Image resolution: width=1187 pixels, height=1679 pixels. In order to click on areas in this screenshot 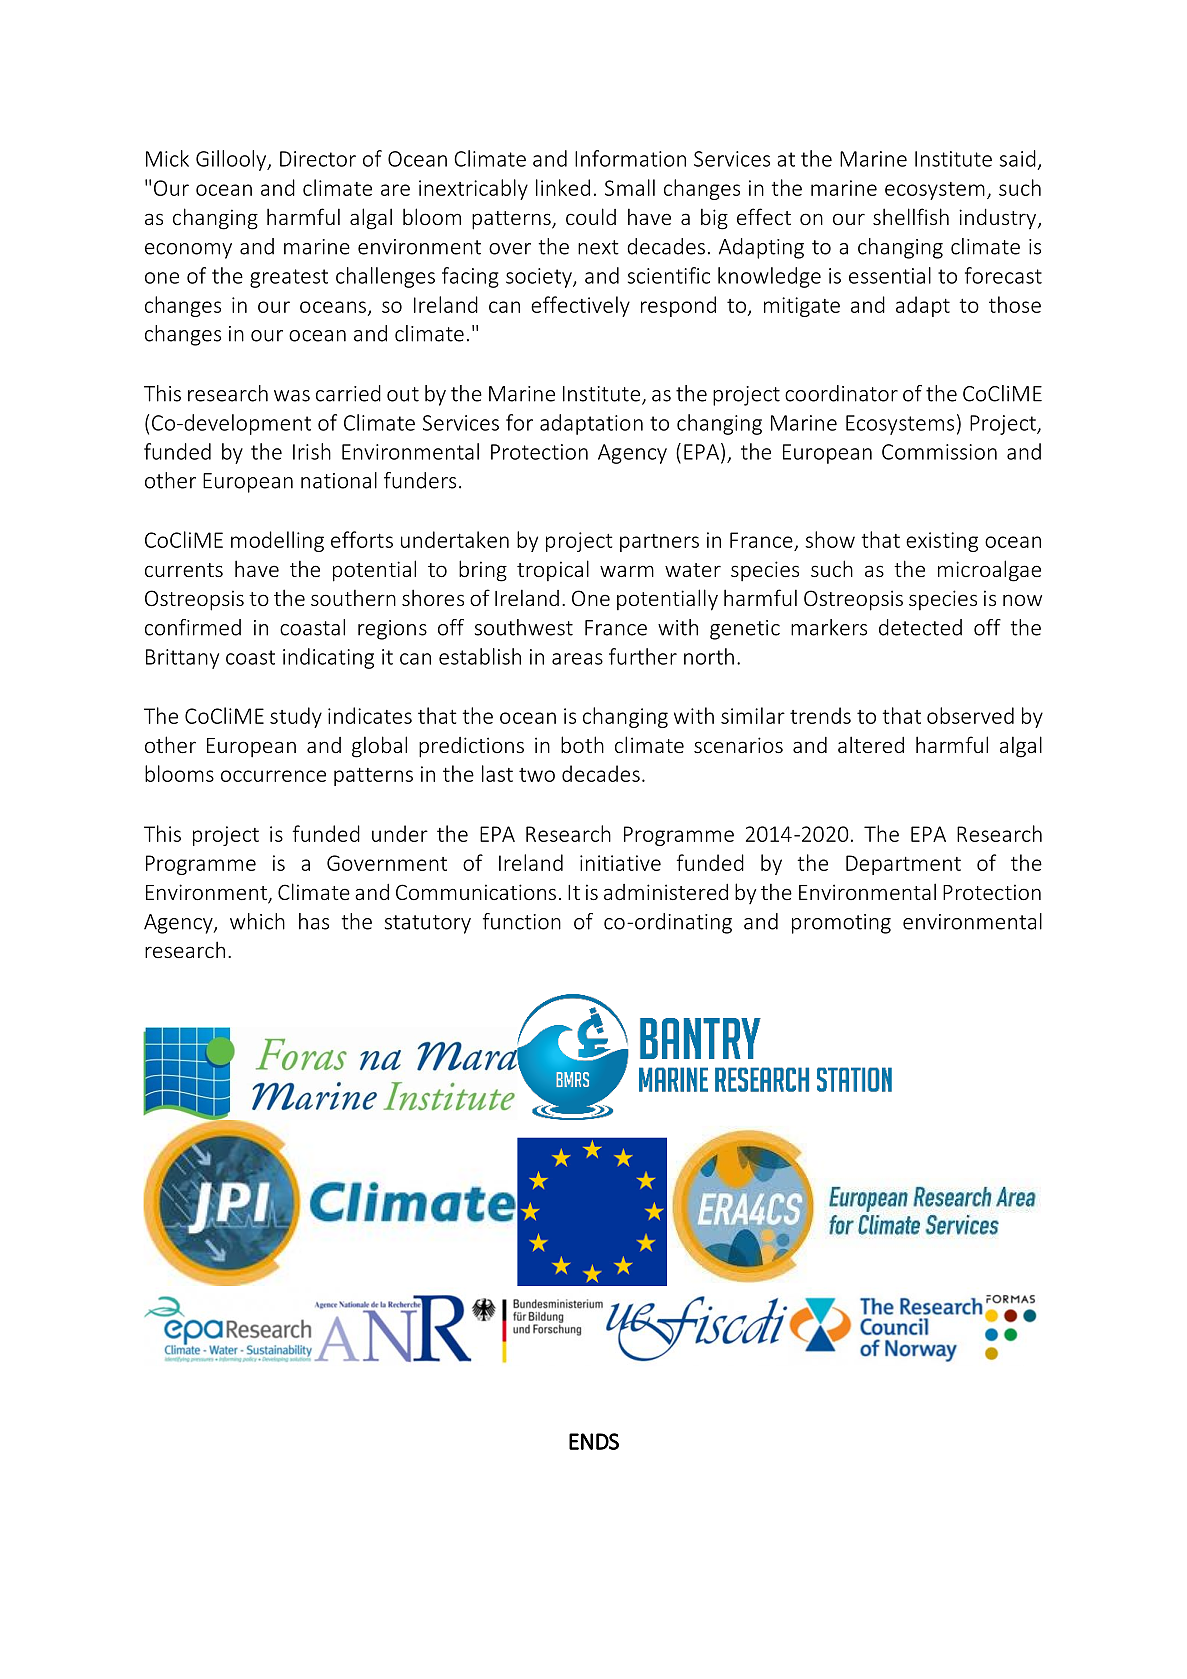, I will do `click(577, 659)`.
